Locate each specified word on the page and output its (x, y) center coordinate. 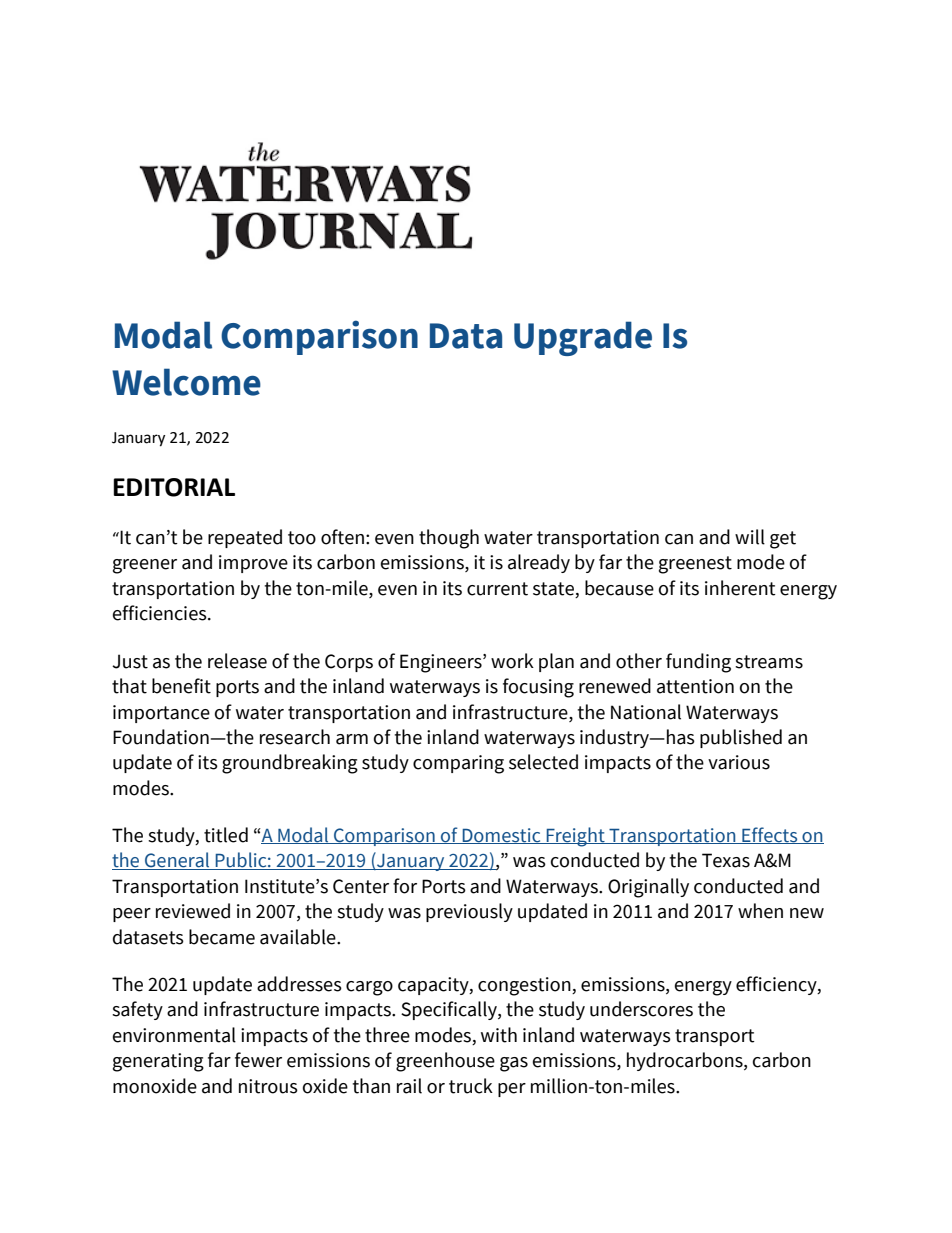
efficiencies (161, 613)
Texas (726, 860)
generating (158, 1062)
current (497, 589)
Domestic (502, 836)
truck (471, 1086)
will (750, 537)
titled (226, 835)
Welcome (186, 382)
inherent (740, 588)
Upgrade (583, 338)
